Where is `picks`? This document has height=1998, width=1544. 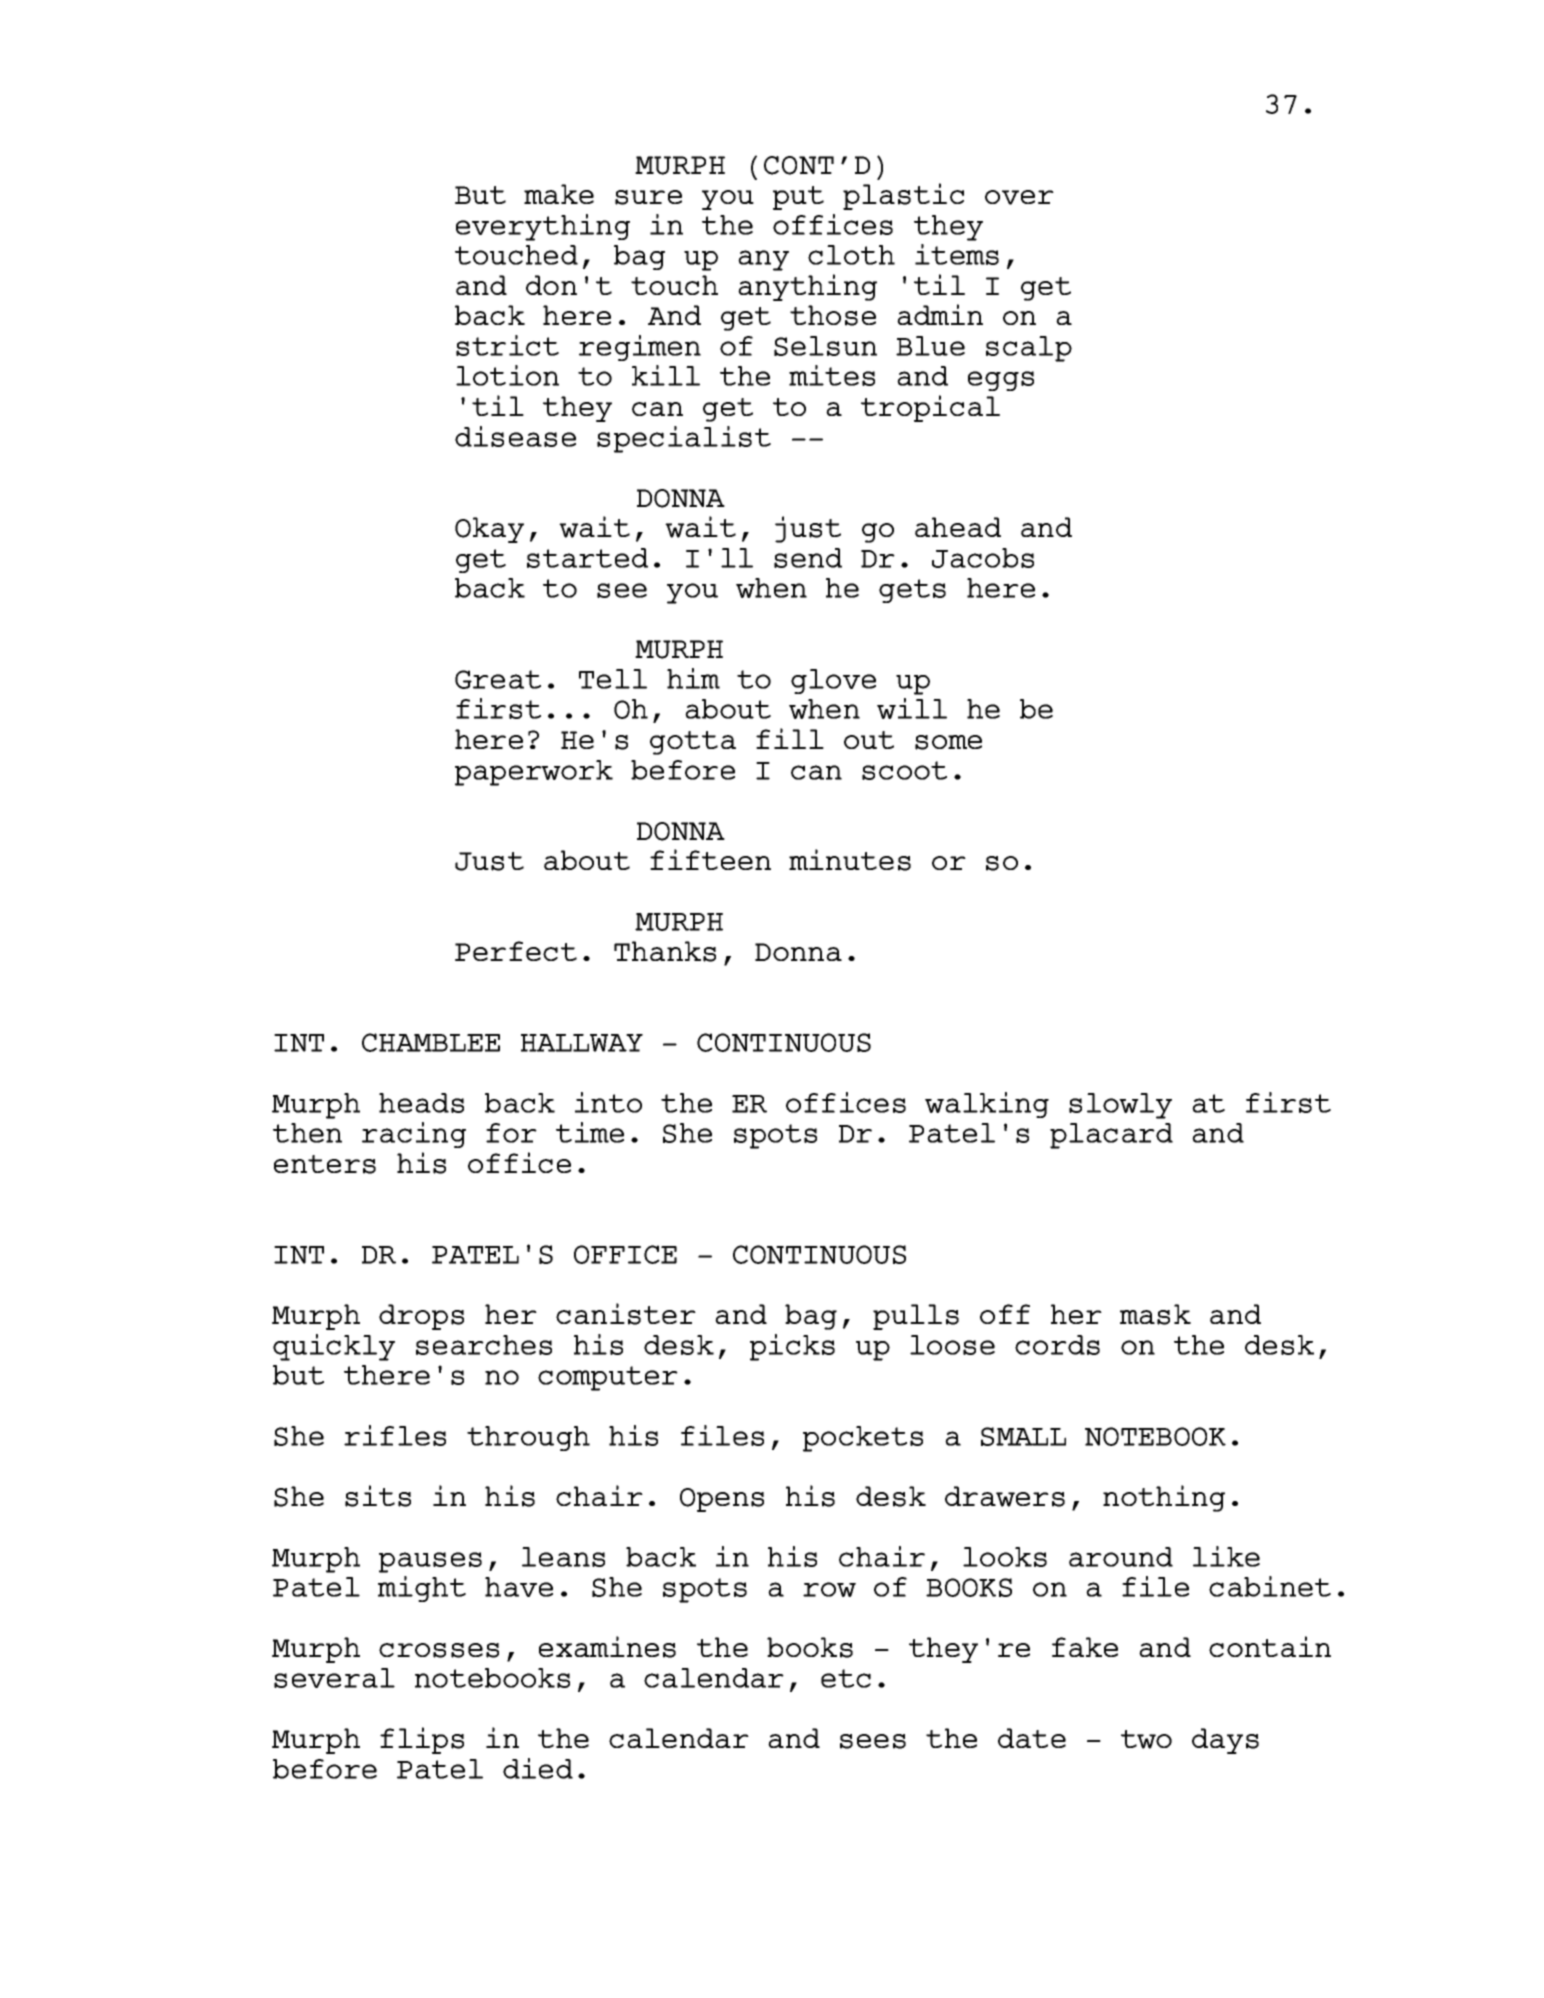 picks is located at coordinates (792, 1347).
